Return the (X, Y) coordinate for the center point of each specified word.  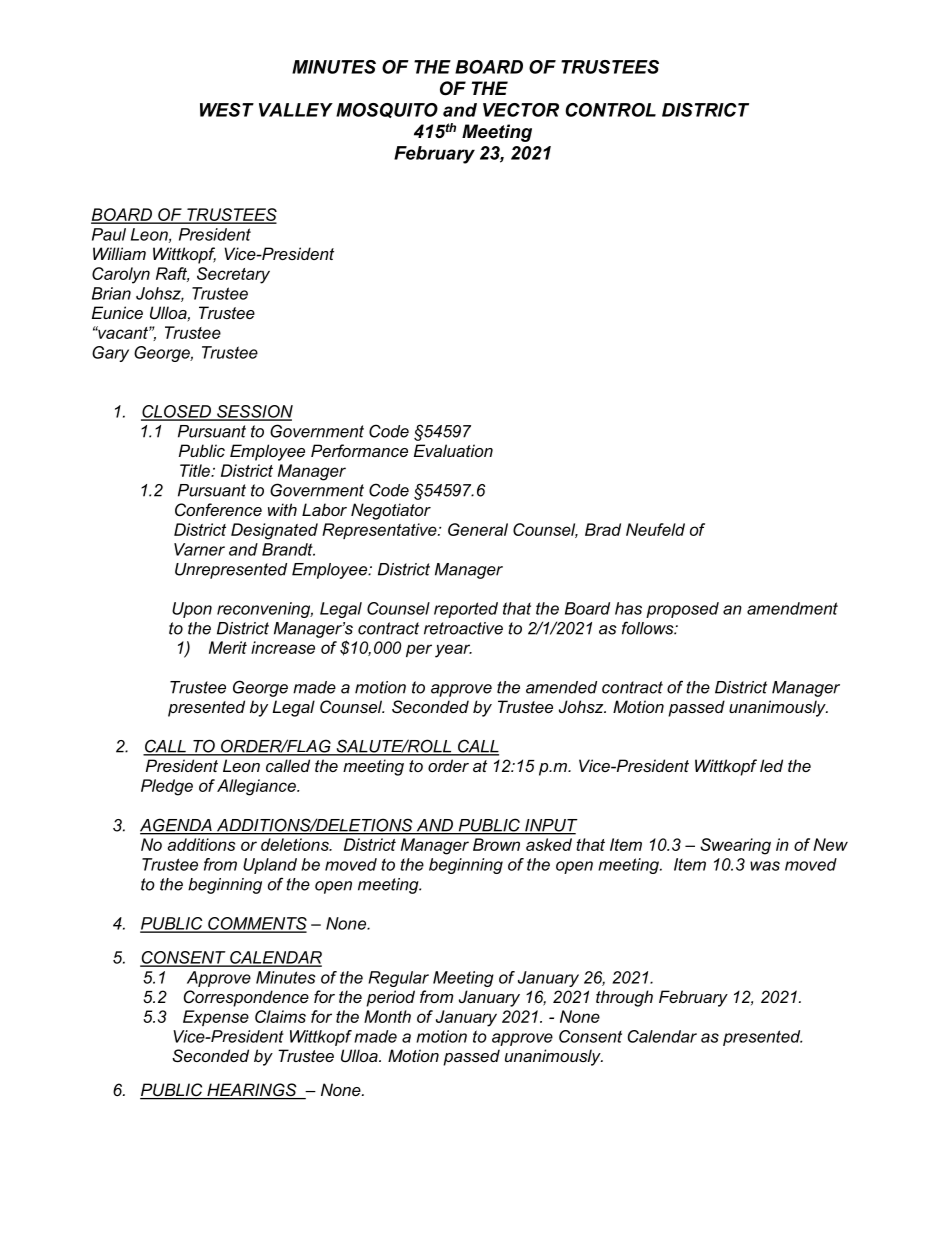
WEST (227, 110)
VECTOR (521, 110)
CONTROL (610, 110)
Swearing (735, 846)
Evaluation (453, 450)
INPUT (550, 826)
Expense (216, 1018)
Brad (603, 529)
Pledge (167, 787)
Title (196, 470)
